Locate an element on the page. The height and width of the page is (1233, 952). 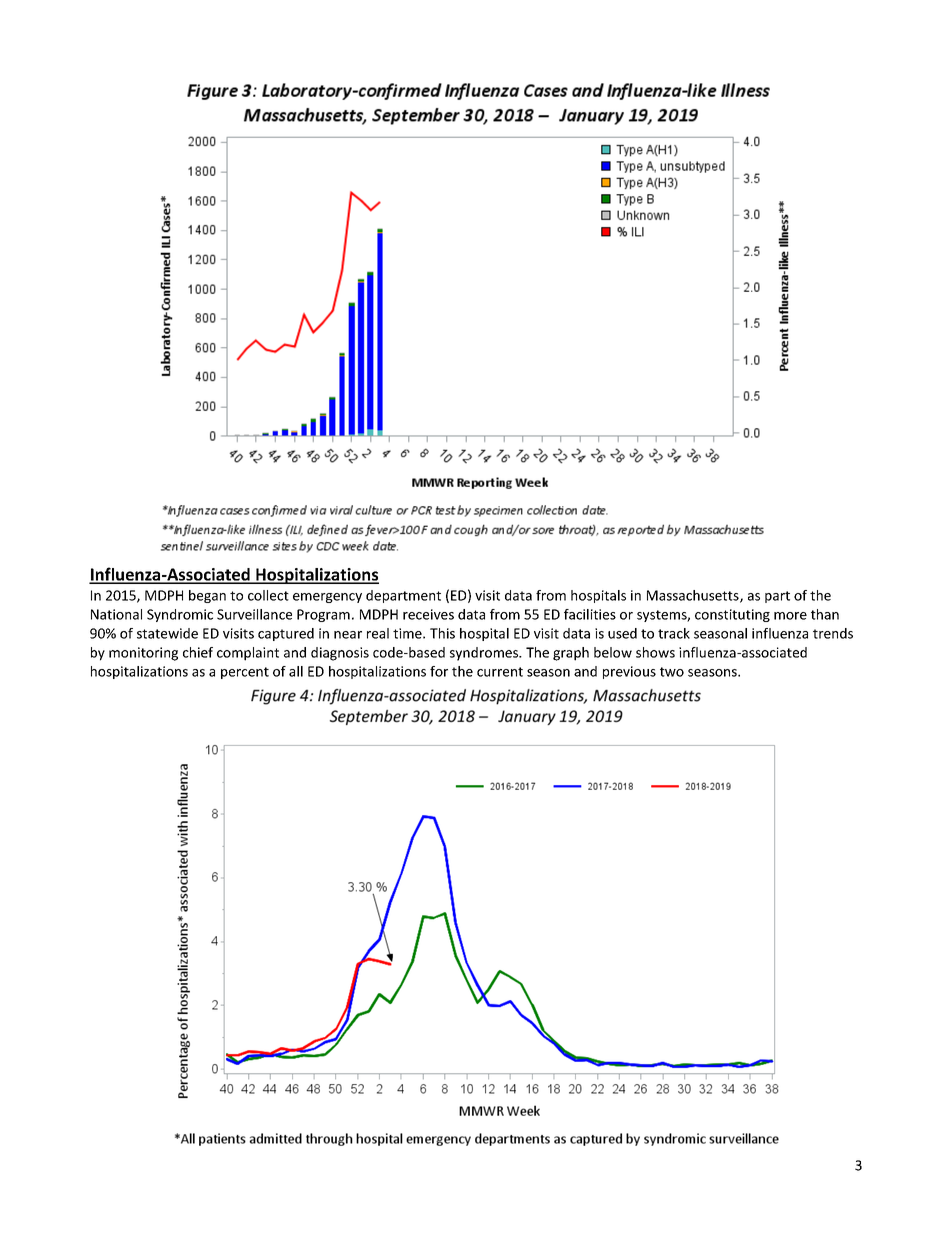
emergency is located at coordinates (327, 598).
